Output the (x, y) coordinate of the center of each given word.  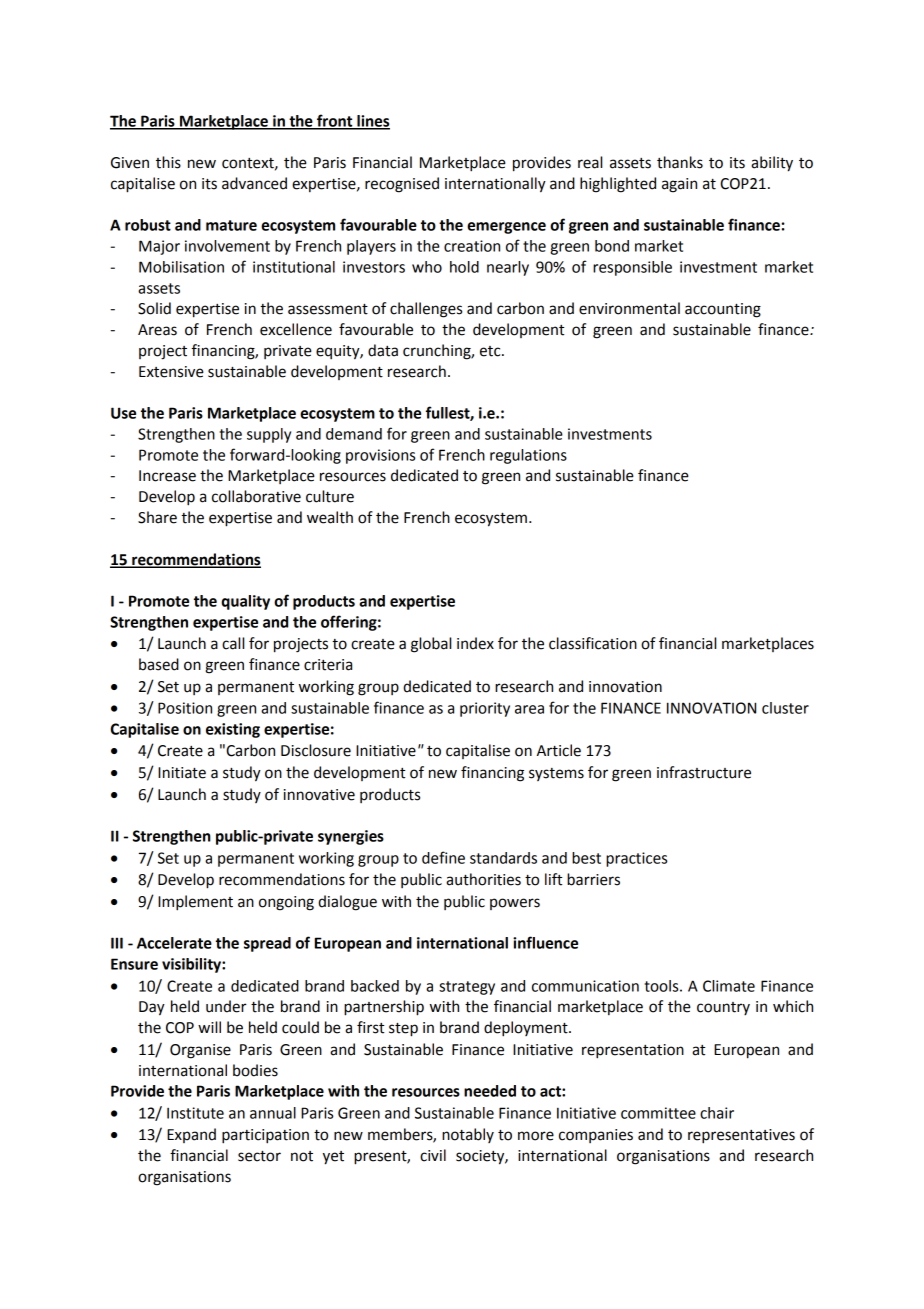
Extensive (171, 372)
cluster (785, 708)
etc (491, 351)
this (168, 162)
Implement (195, 903)
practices (636, 859)
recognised (402, 185)
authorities (483, 879)
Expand (191, 1135)
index (475, 643)
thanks (680, 162)
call (233, 643)
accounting (723, 310)
